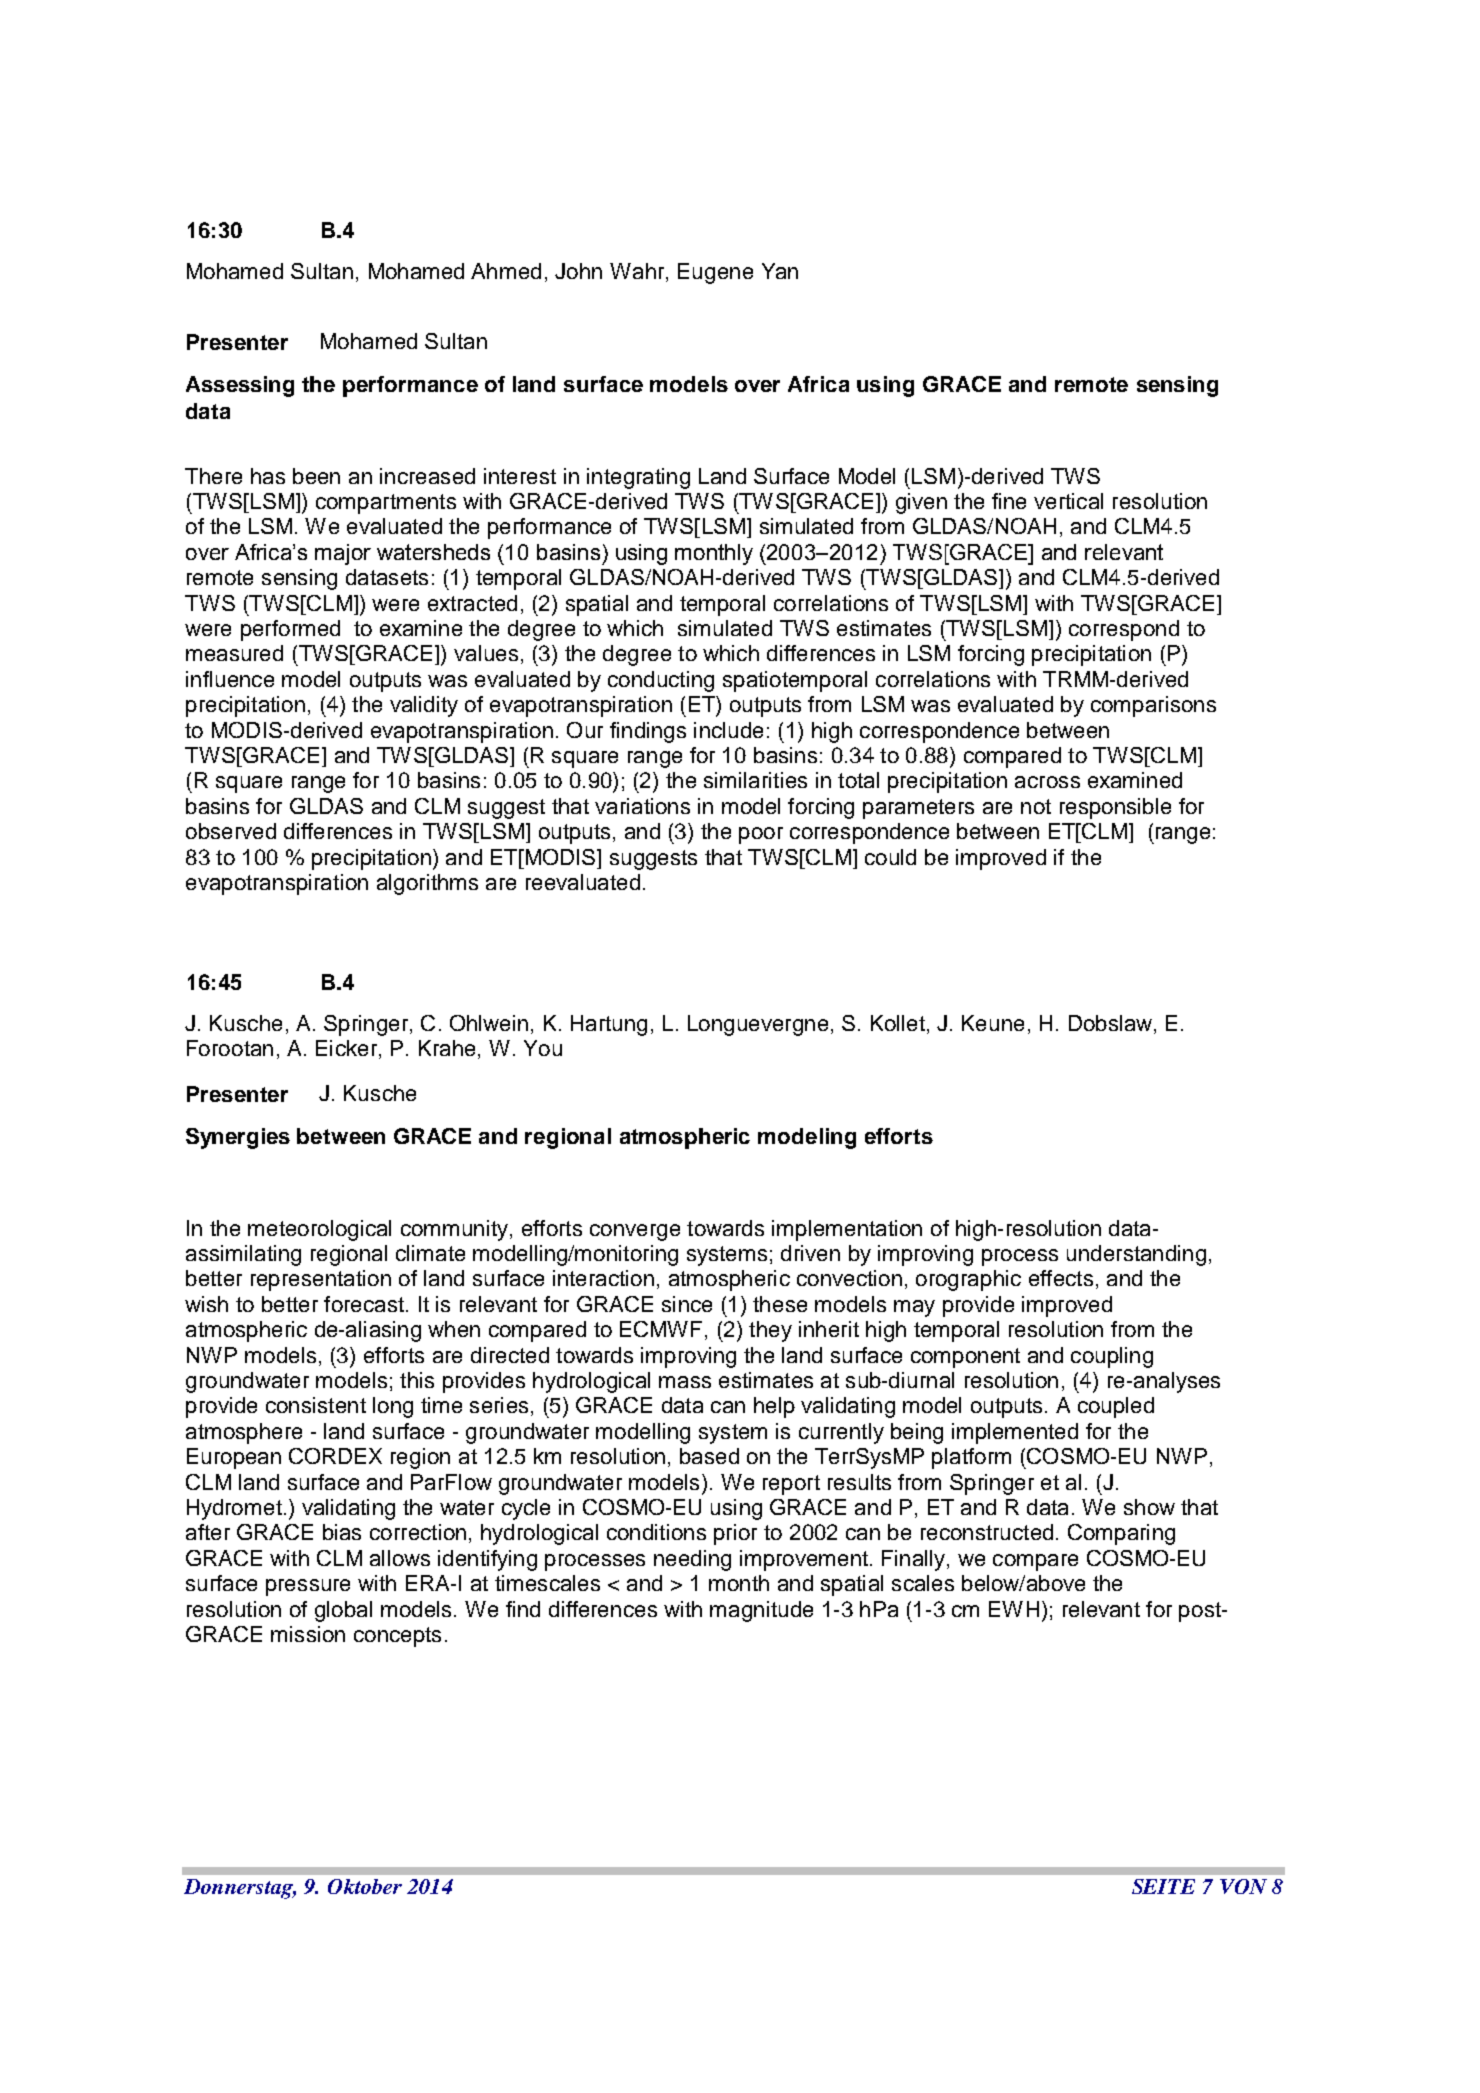 Image resolution: width=1480 pixels, height=2093 pixels. What do you see at coordinates (1153, 706) in the image?
I see `comparisons` at bounding box center [1153, 706].
